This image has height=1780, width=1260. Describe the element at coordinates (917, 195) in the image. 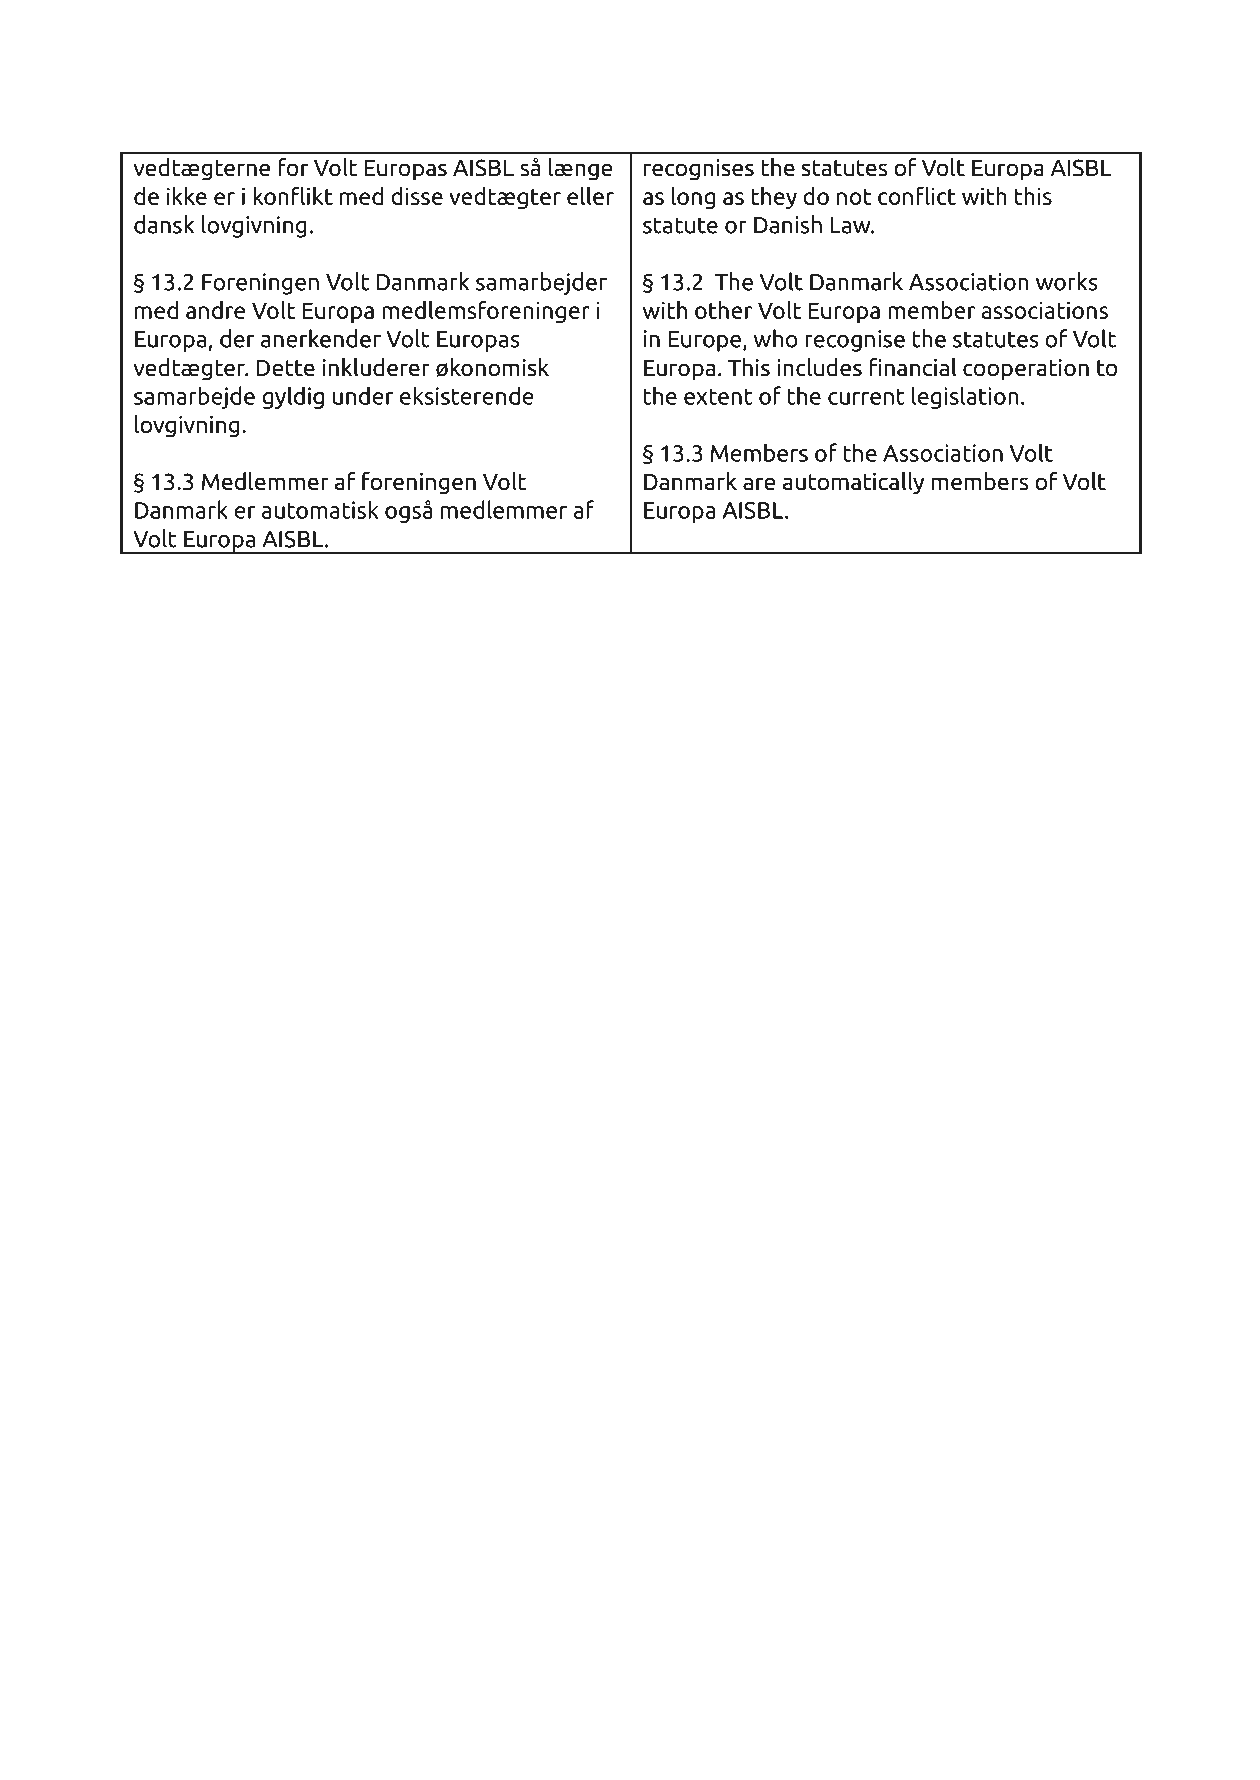

I see `conflict` at that location.
